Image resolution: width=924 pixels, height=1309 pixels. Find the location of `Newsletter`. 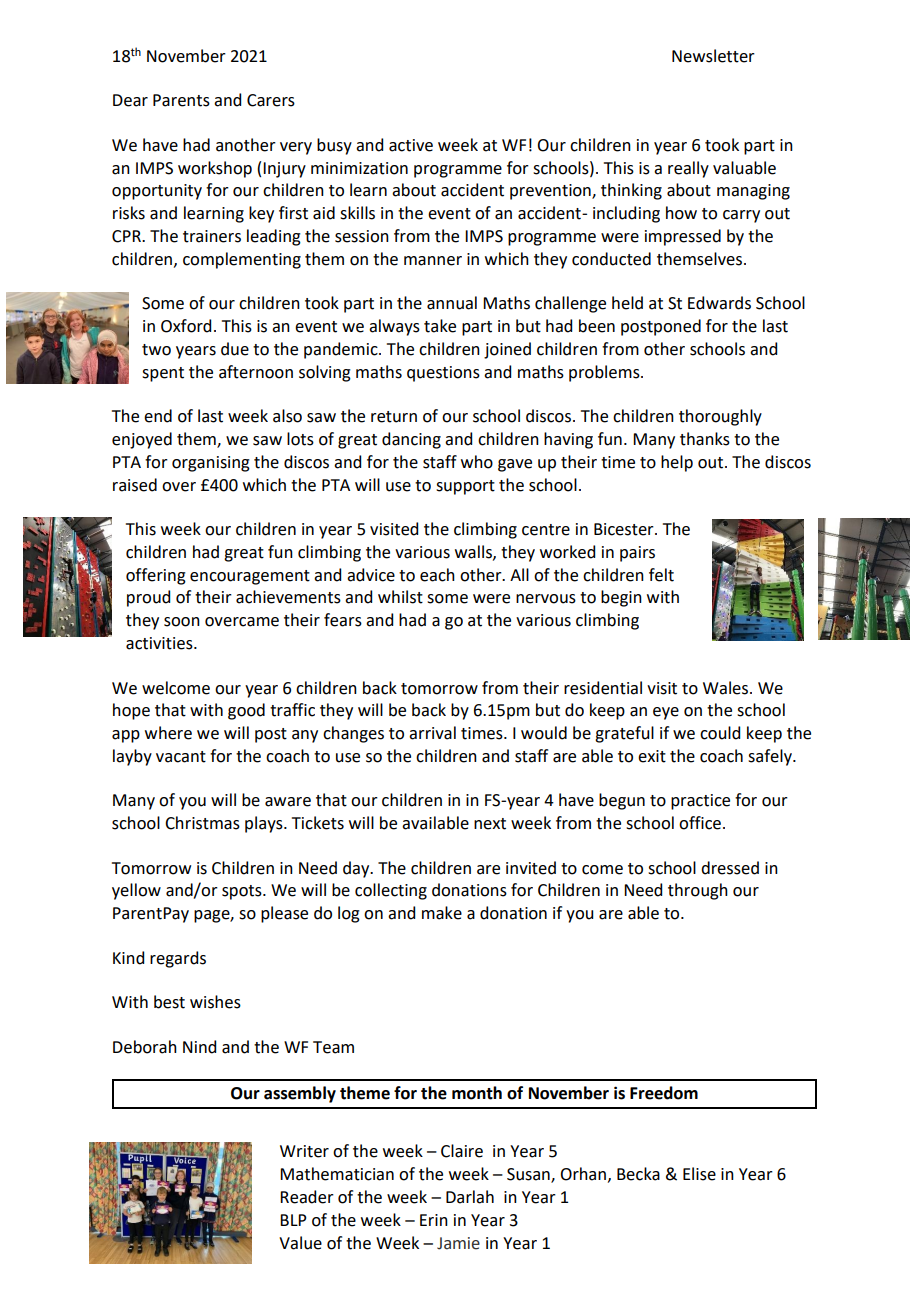

Newsletter is located at coordinates (713, 56).
